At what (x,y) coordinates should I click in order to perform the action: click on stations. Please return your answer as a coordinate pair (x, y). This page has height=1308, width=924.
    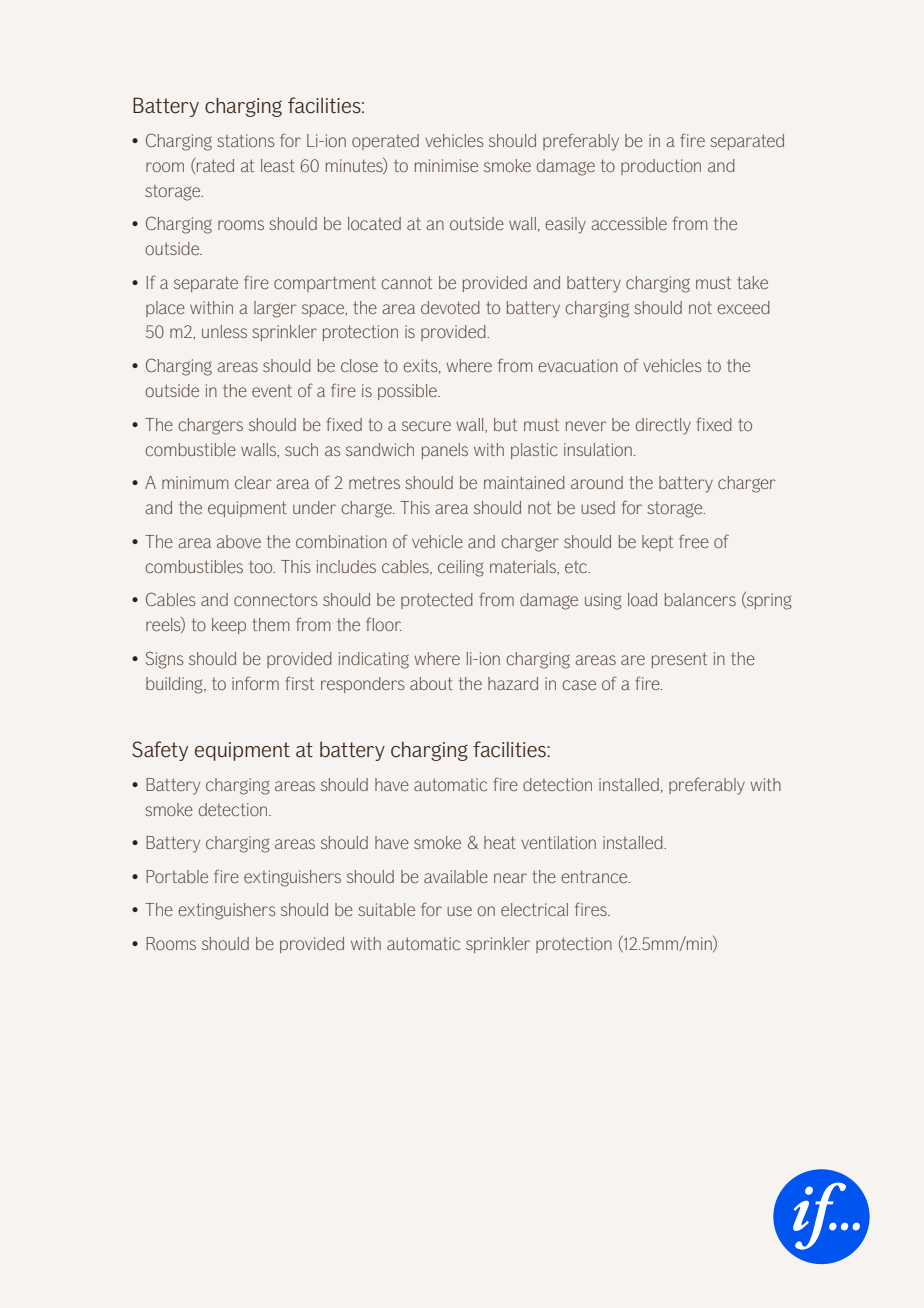
    Looking at the image, I should click on (246, 140).
